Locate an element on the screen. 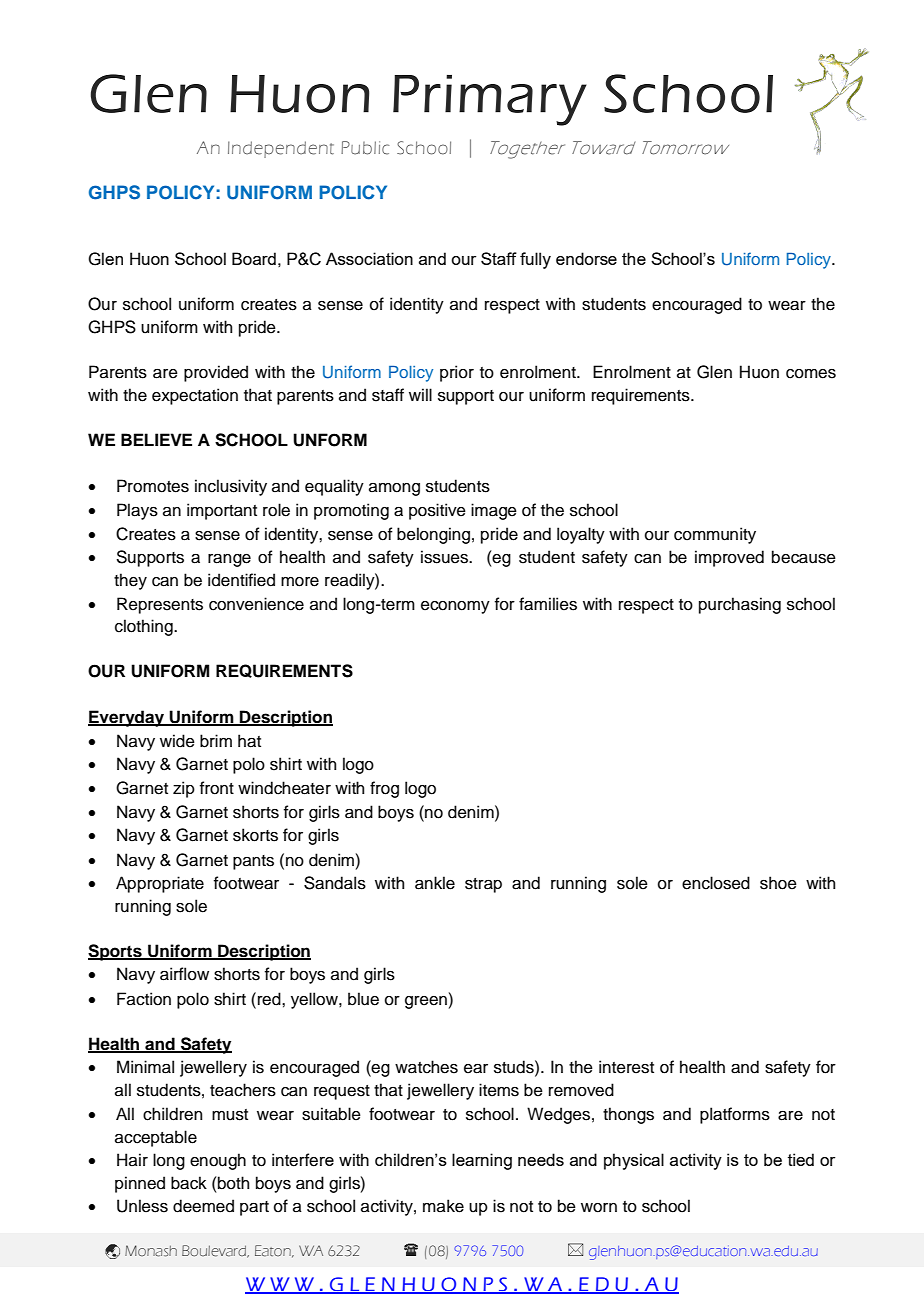  enclosed is located at coordinates (716, 883).
